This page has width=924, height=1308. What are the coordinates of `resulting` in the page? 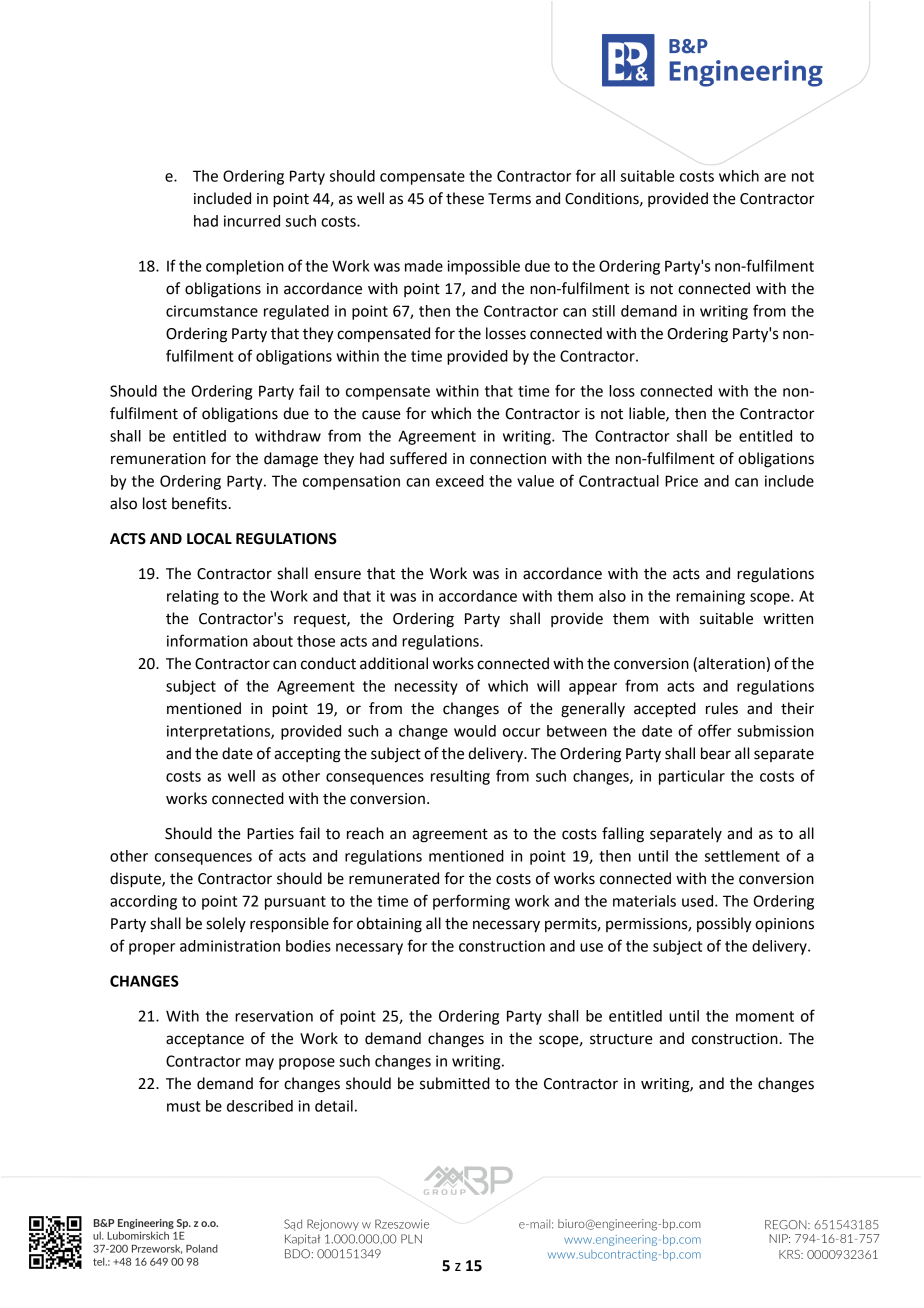 It's located at (460, 777).
